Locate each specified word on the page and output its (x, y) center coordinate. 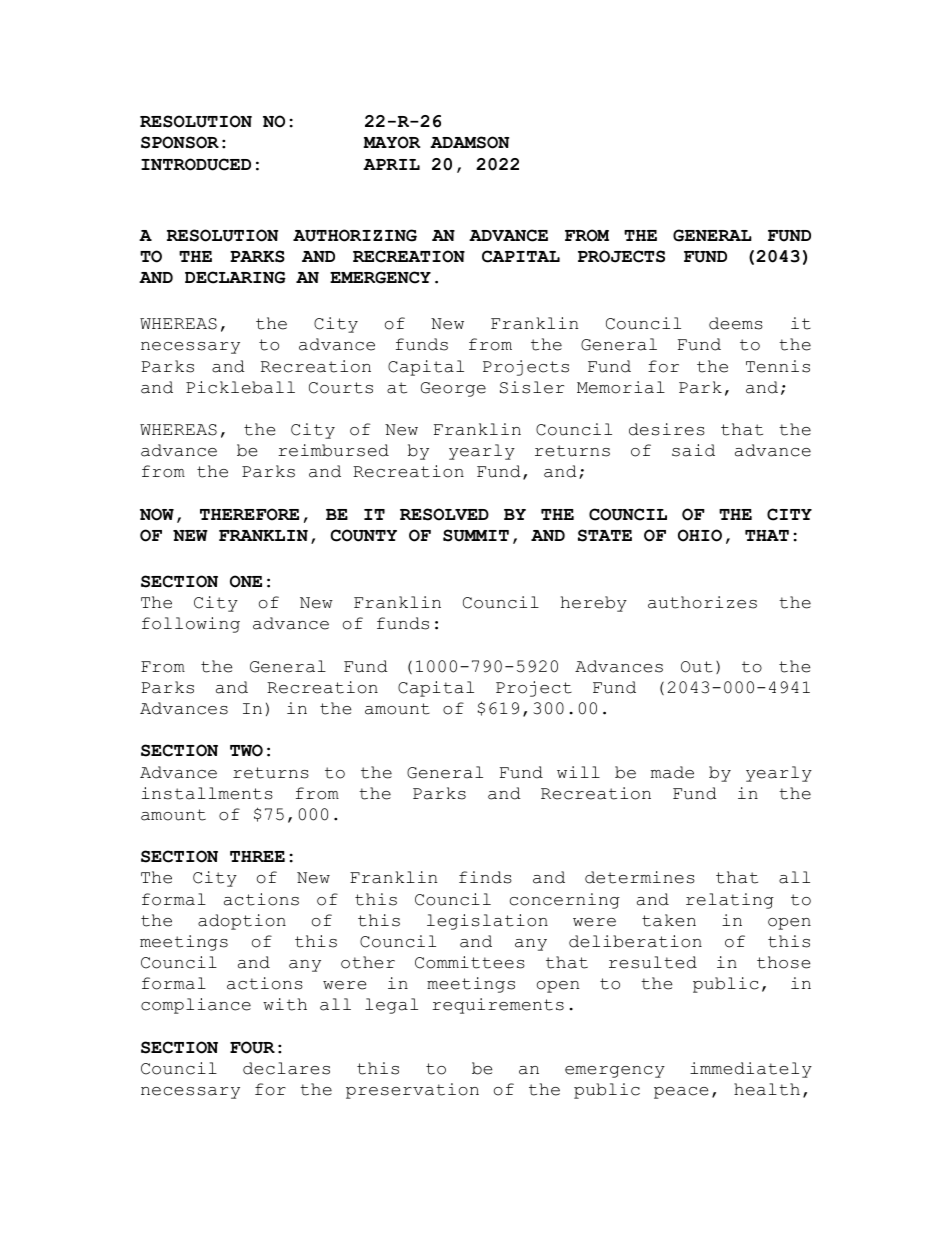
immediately (751, 1070)
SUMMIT (476, 535)
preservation (412, 1091)
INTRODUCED (196, 164)
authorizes (702, 602)
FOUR (252, 1047)
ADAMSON (469, 142)
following (191, 625)
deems (736, 323)
